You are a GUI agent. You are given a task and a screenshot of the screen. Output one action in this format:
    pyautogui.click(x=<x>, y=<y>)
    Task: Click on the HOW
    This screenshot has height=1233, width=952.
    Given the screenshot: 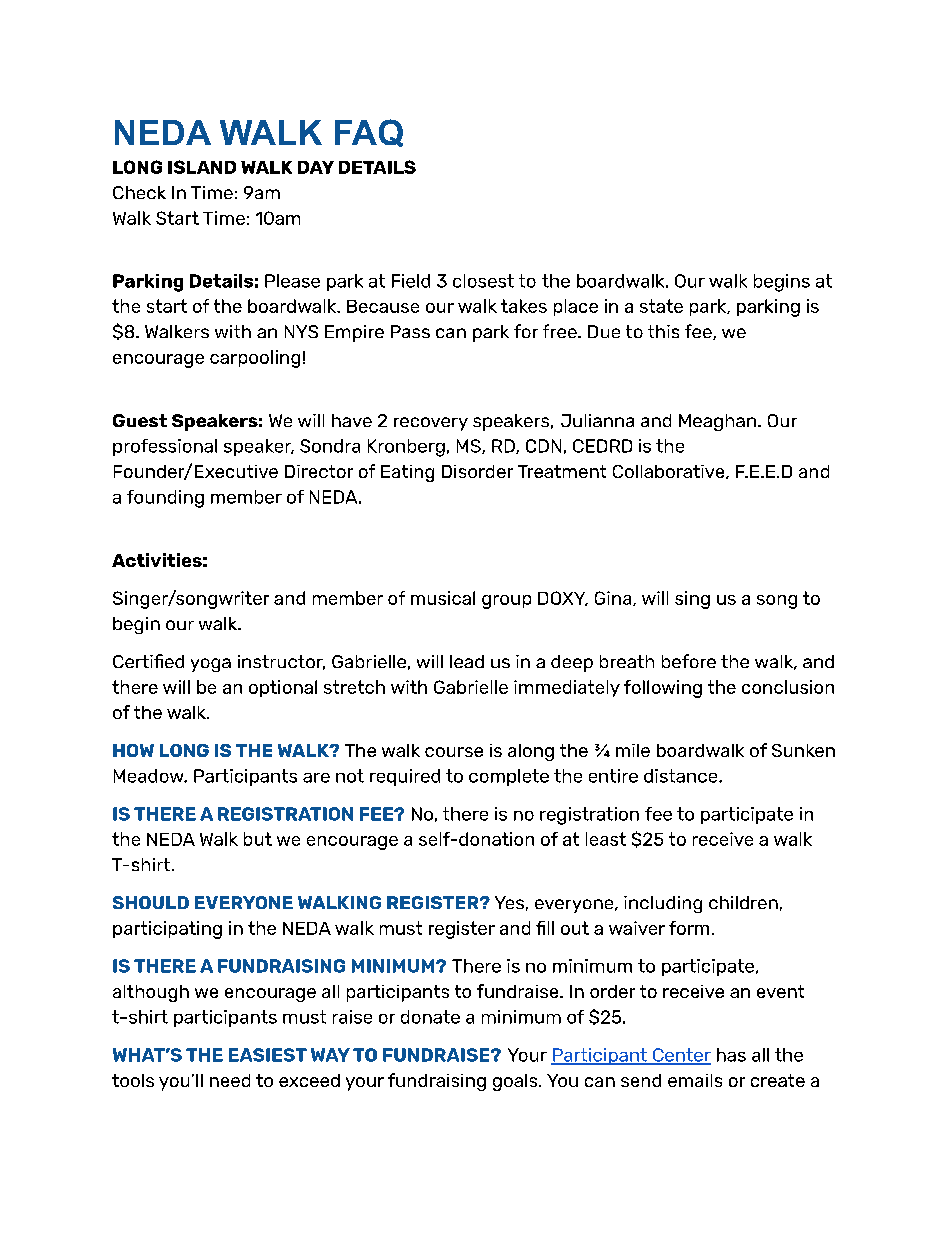 What is the action you would take?
    pyautogui.click(x=133, y=750)
